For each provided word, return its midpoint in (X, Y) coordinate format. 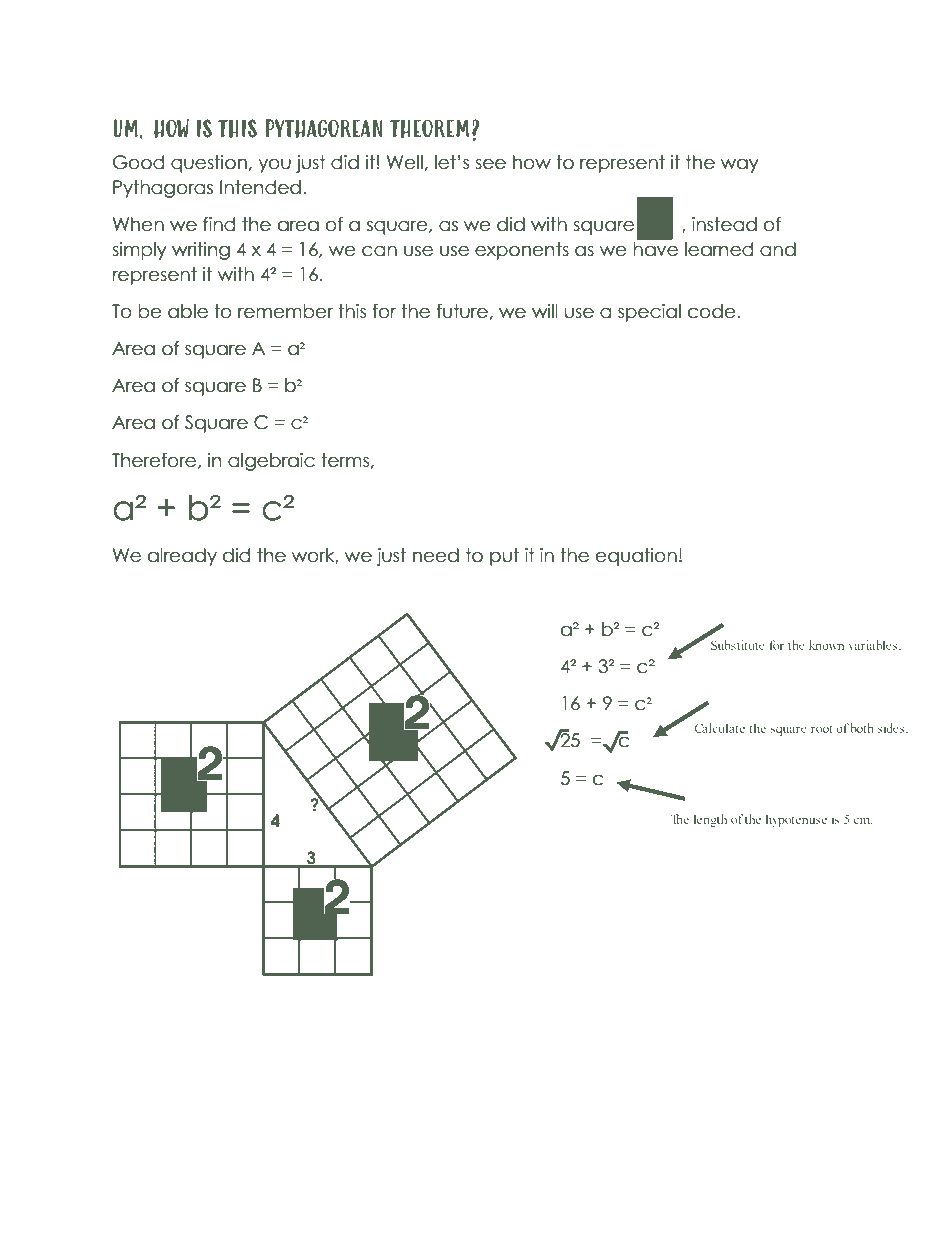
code (712, 311)
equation (636, 557)
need (436, 555)
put (504, 557)
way (740, 166)
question (209, 164)
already (182, 557)
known (826, 645)
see (490, 164)
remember (285, 311)
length (710, 820)
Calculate (720, 728)
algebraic (271, 462)
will (545, 311)
